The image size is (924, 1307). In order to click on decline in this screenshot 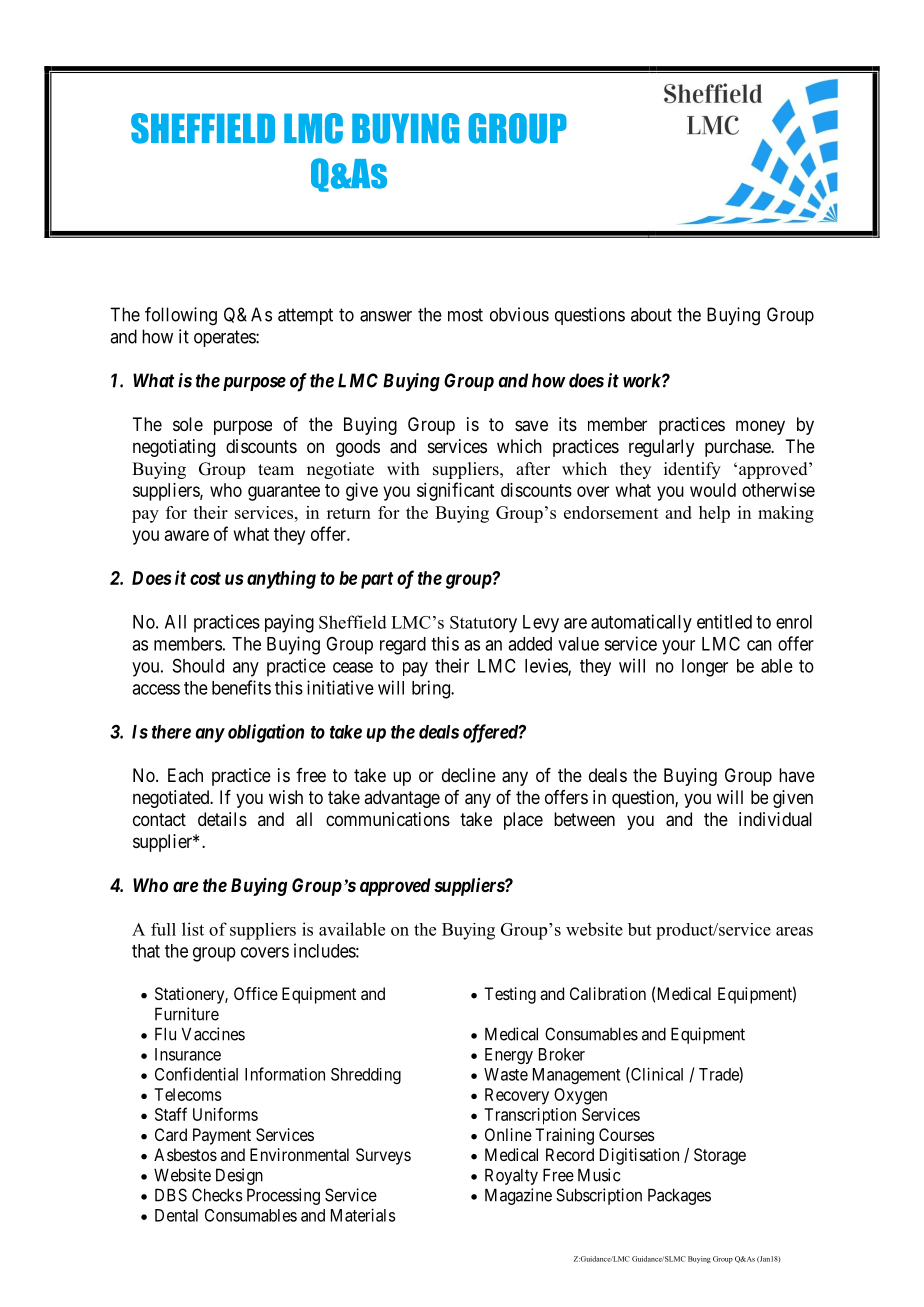, I will do `click(469, 775)`.
